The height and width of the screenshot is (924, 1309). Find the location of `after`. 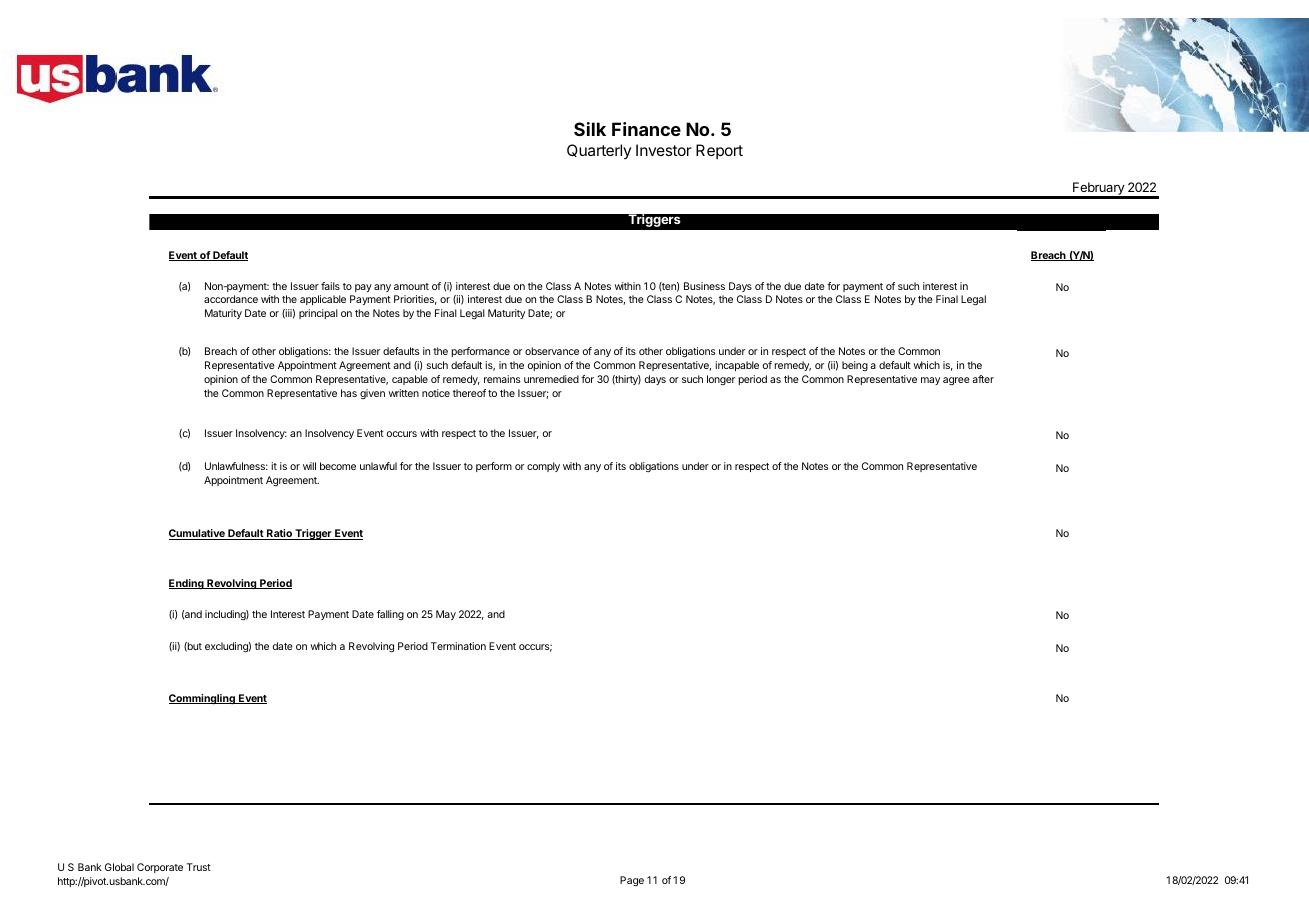

after is located at coordinates (983, 379).
